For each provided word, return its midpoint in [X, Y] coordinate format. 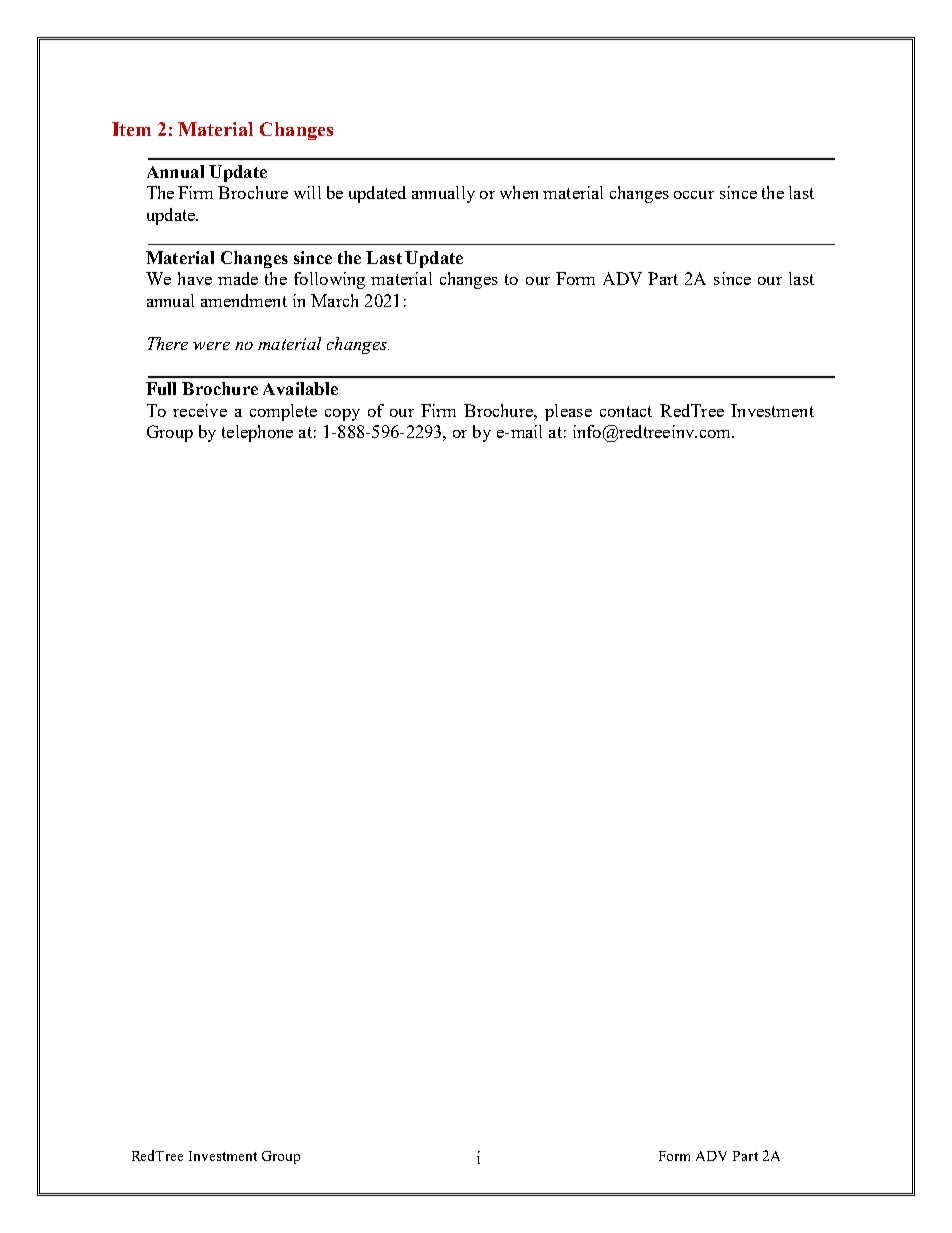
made [238, 278]
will [307, 192]
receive [200, 410]
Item [131, 129]
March [334, 300]
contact [626, 411]
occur [694, 195]
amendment [244, 300]
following [329, 280]
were [211, 346]
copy [342, 415]
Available [300, 388]
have [195, 278]
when [519, 192]
